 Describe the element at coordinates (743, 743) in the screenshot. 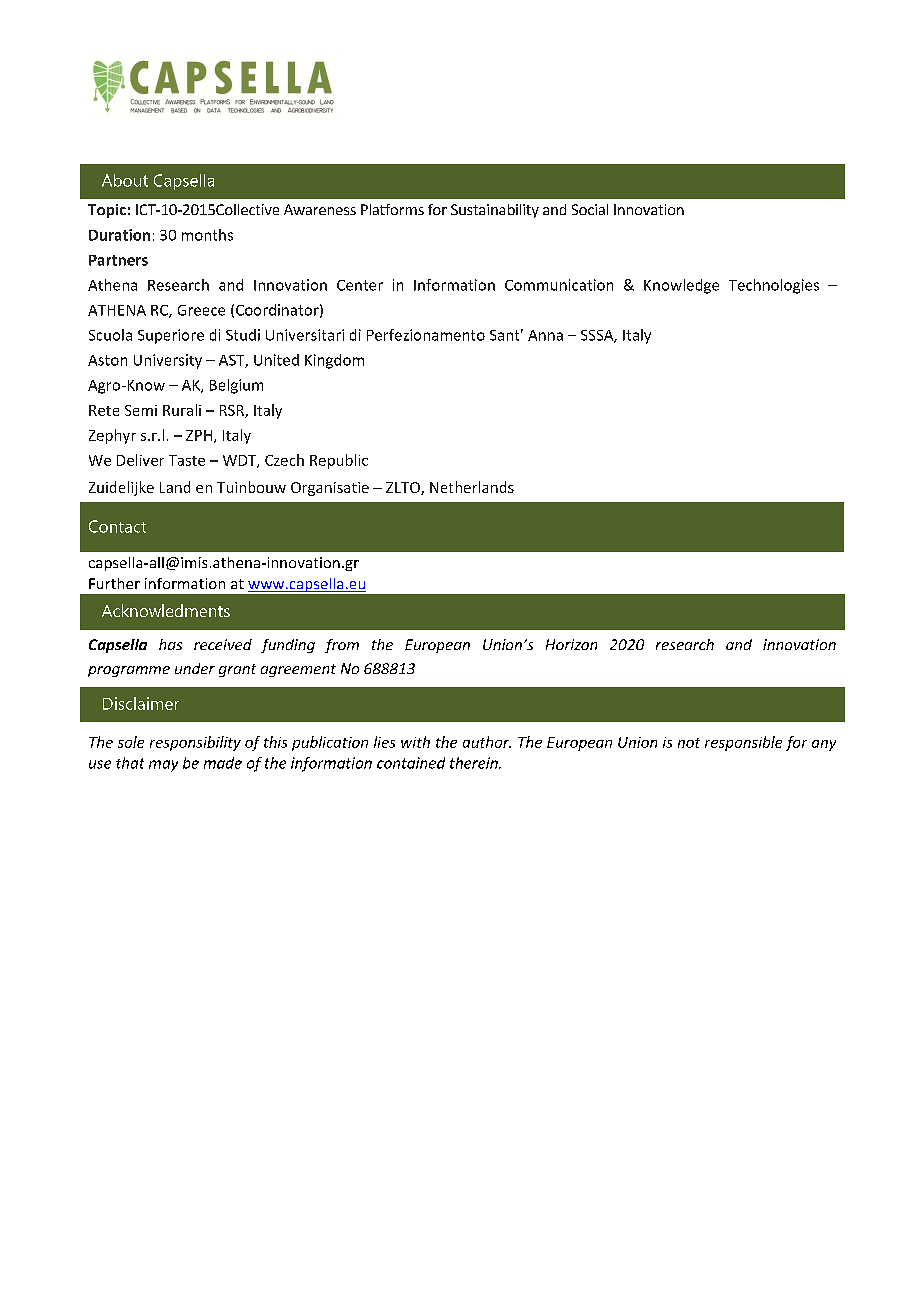

I see `responsible` at that location.
